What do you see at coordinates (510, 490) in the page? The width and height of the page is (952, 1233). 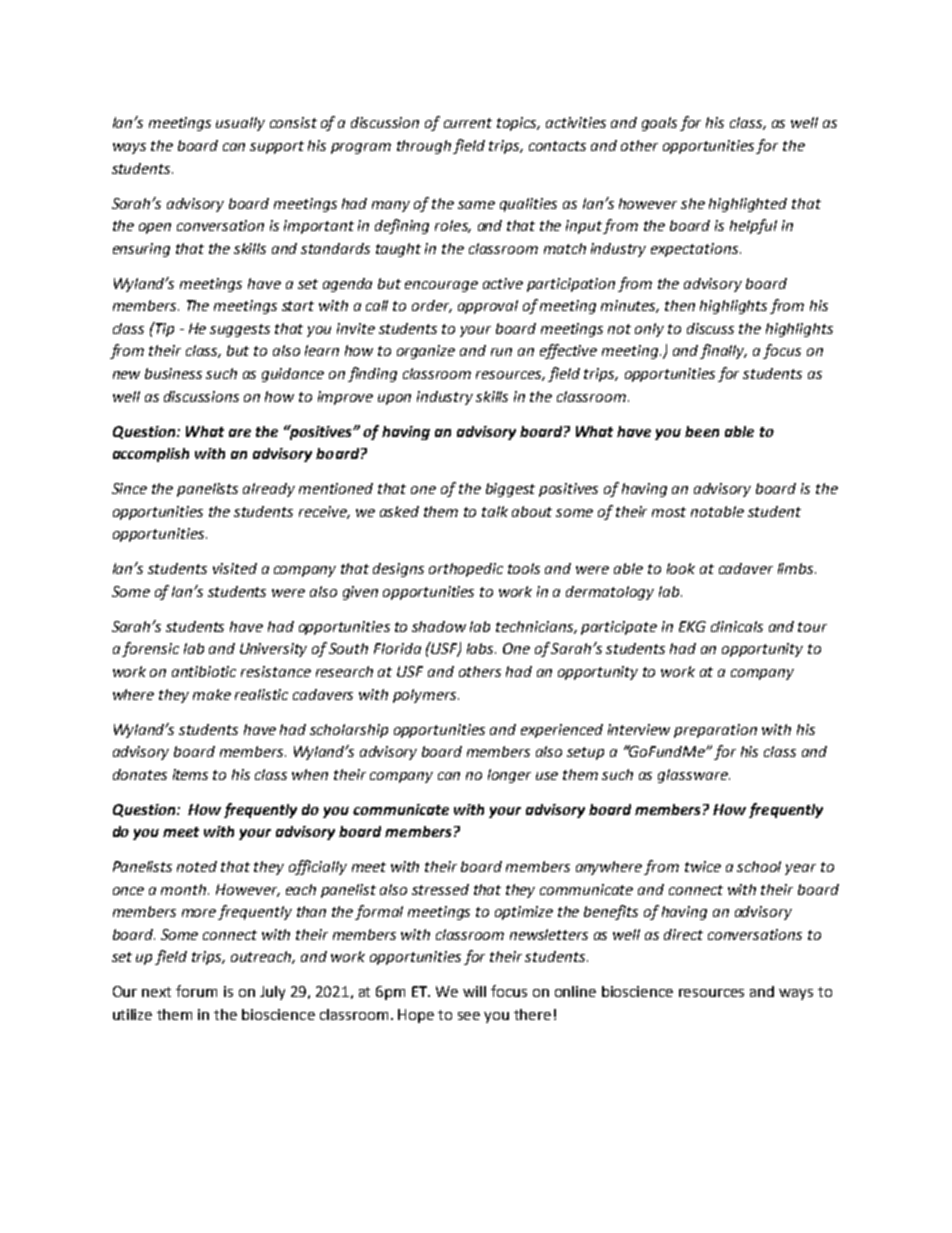 I see `biggest` at bounding box center [510, 490].
